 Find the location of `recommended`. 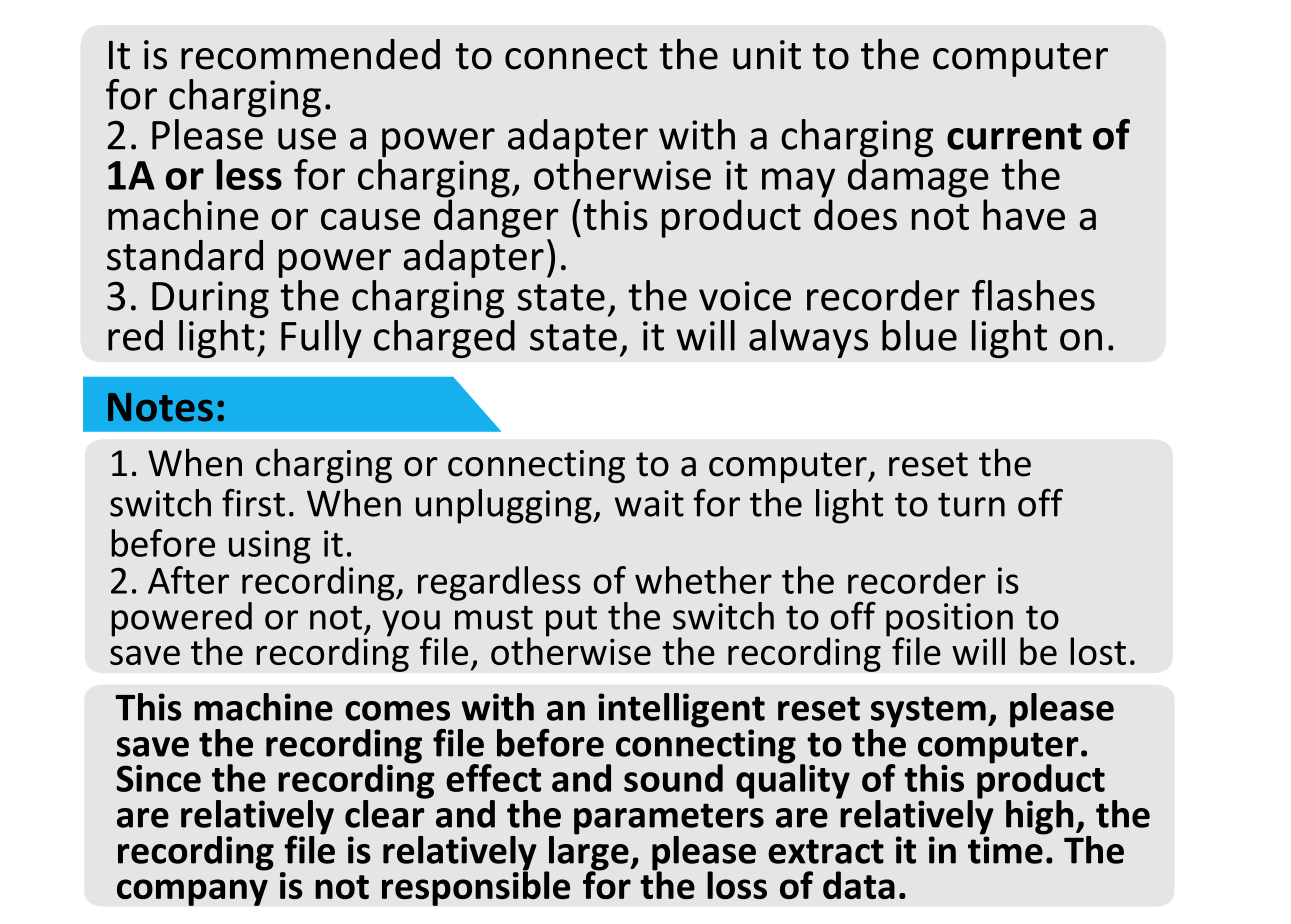

recommended is located at coordinates (310, 54).
